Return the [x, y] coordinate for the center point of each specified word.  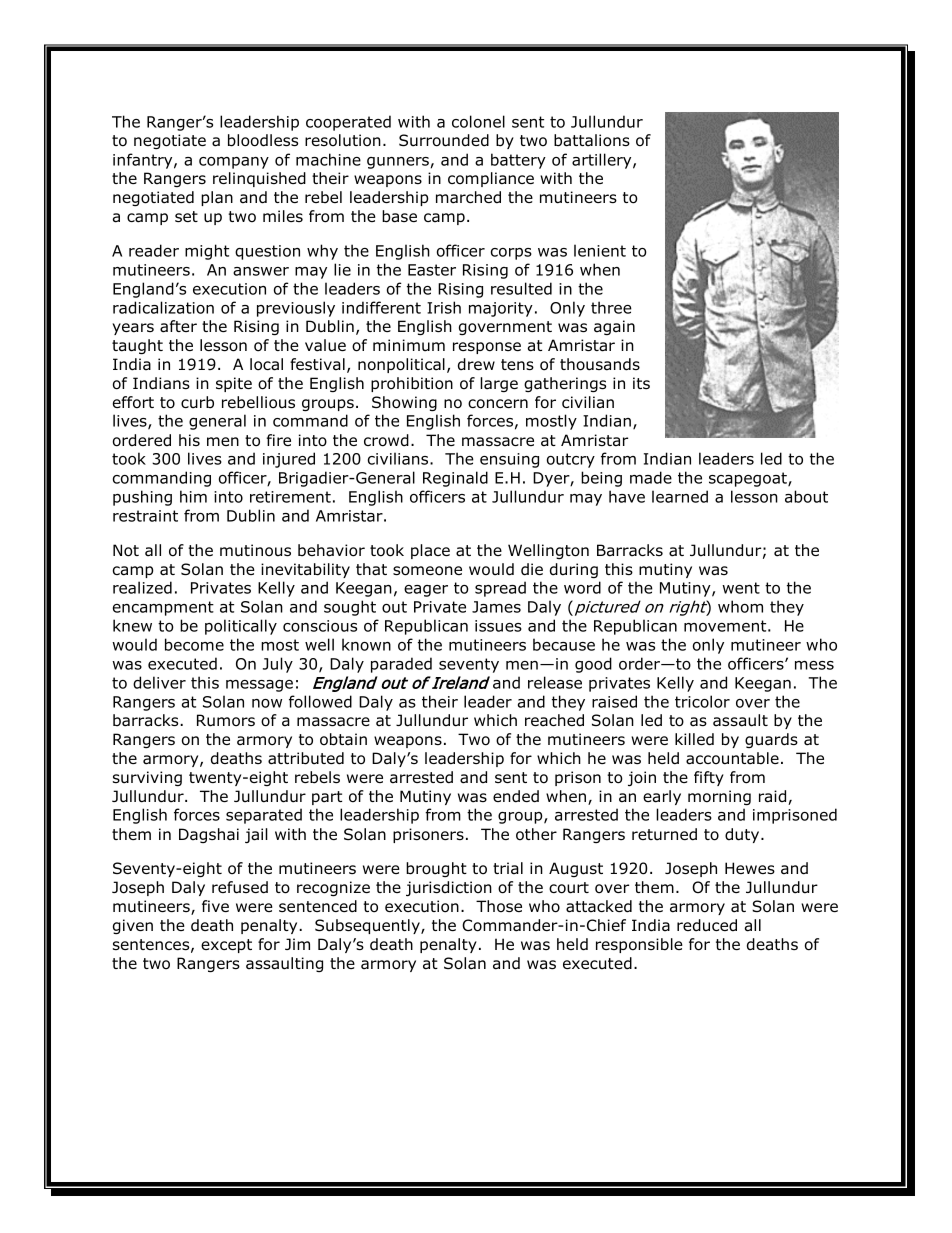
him [193, 496]
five [215, 906]
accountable [732, 758]
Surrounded [444, 140]
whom [740, 606]
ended [516, 796]
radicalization [163, 307]
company [234, 163]
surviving [147, 778]
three [611, 307]
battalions [592, 140]
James [496, 607]
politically [241, 627]
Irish [444, 307]
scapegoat [749, 479]
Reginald [455, 479]
